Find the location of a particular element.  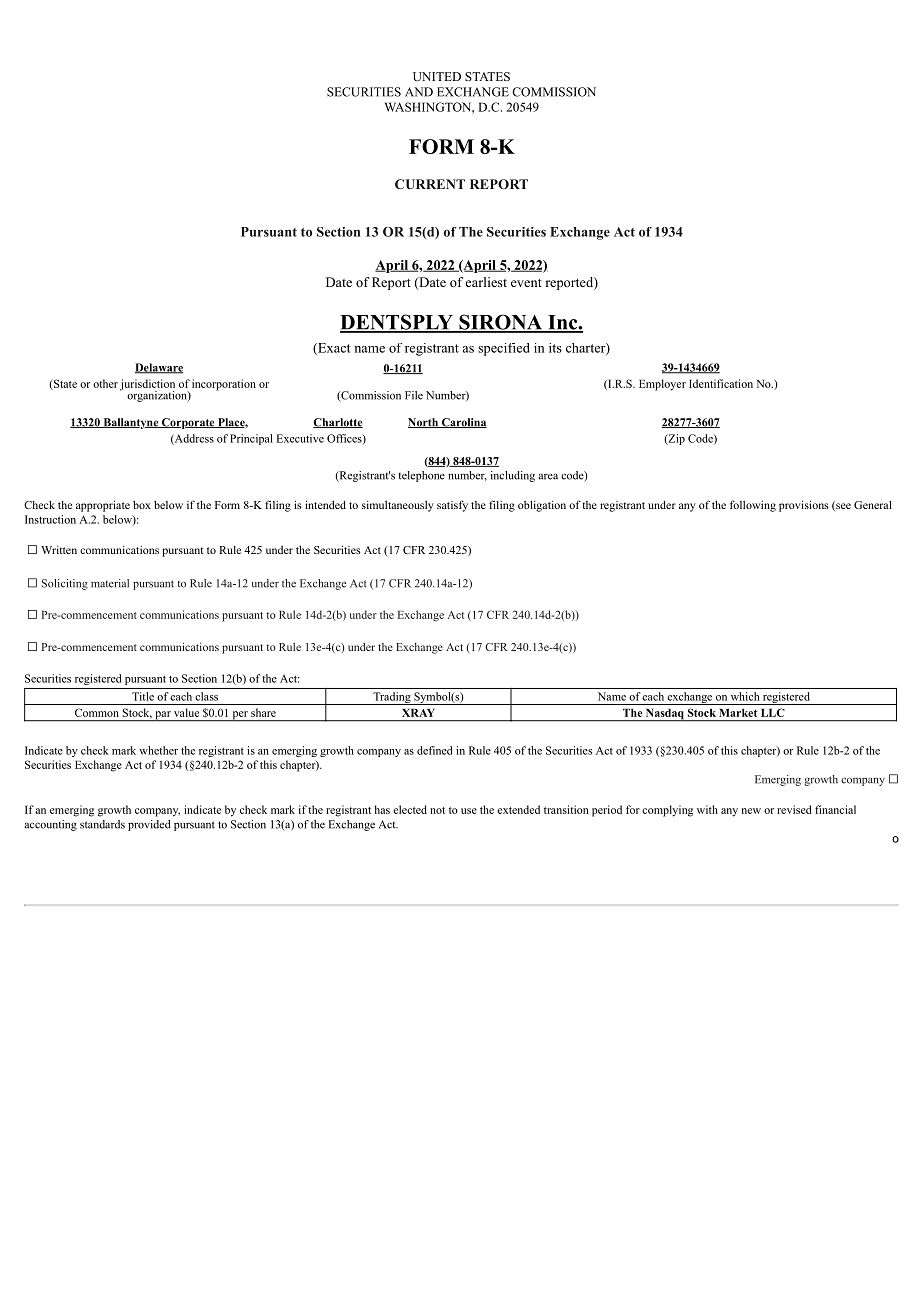

UNITED is located at coordinates (437, 76).
